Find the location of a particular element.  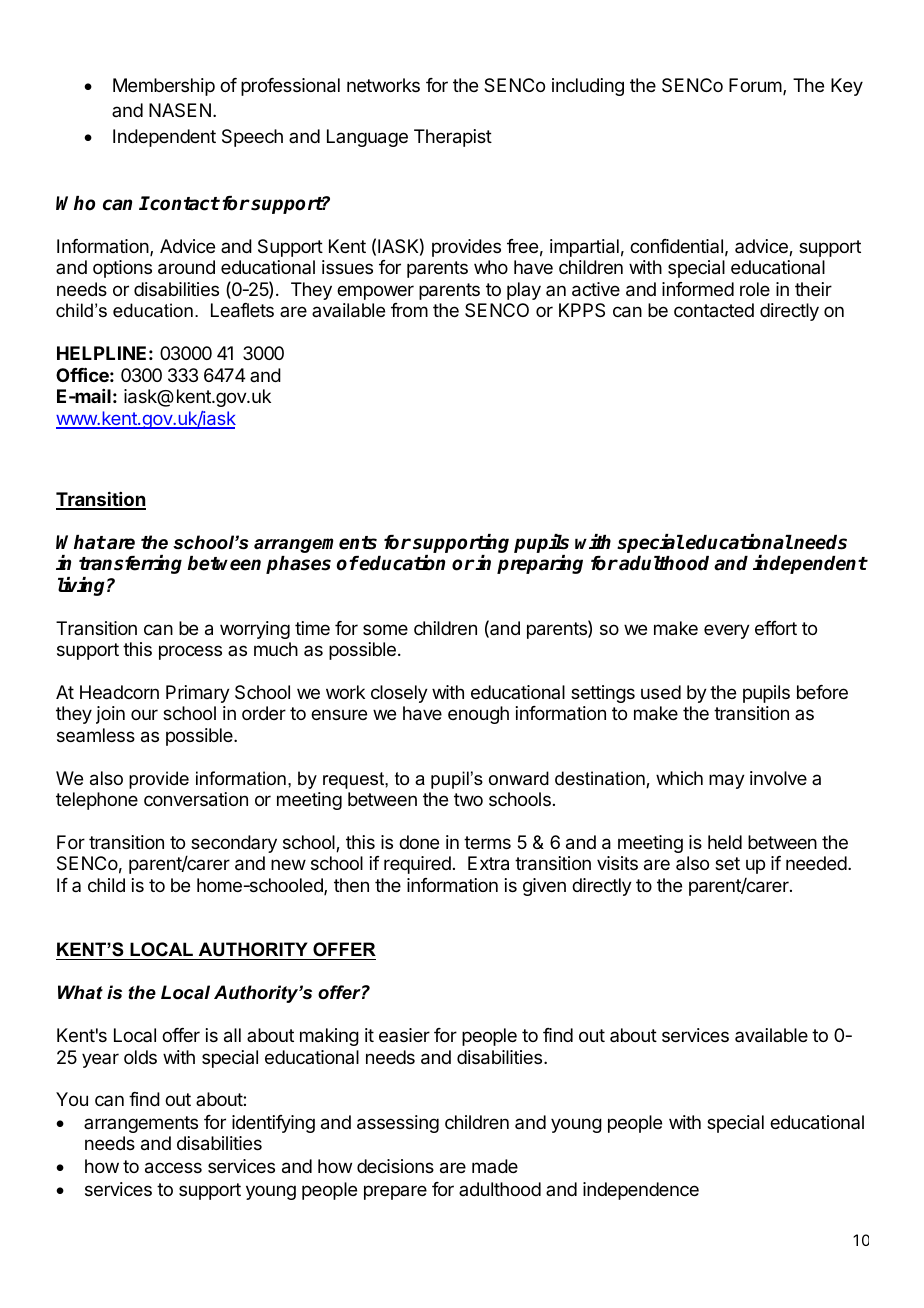

Therapist is located at coordinates (453, 138).
